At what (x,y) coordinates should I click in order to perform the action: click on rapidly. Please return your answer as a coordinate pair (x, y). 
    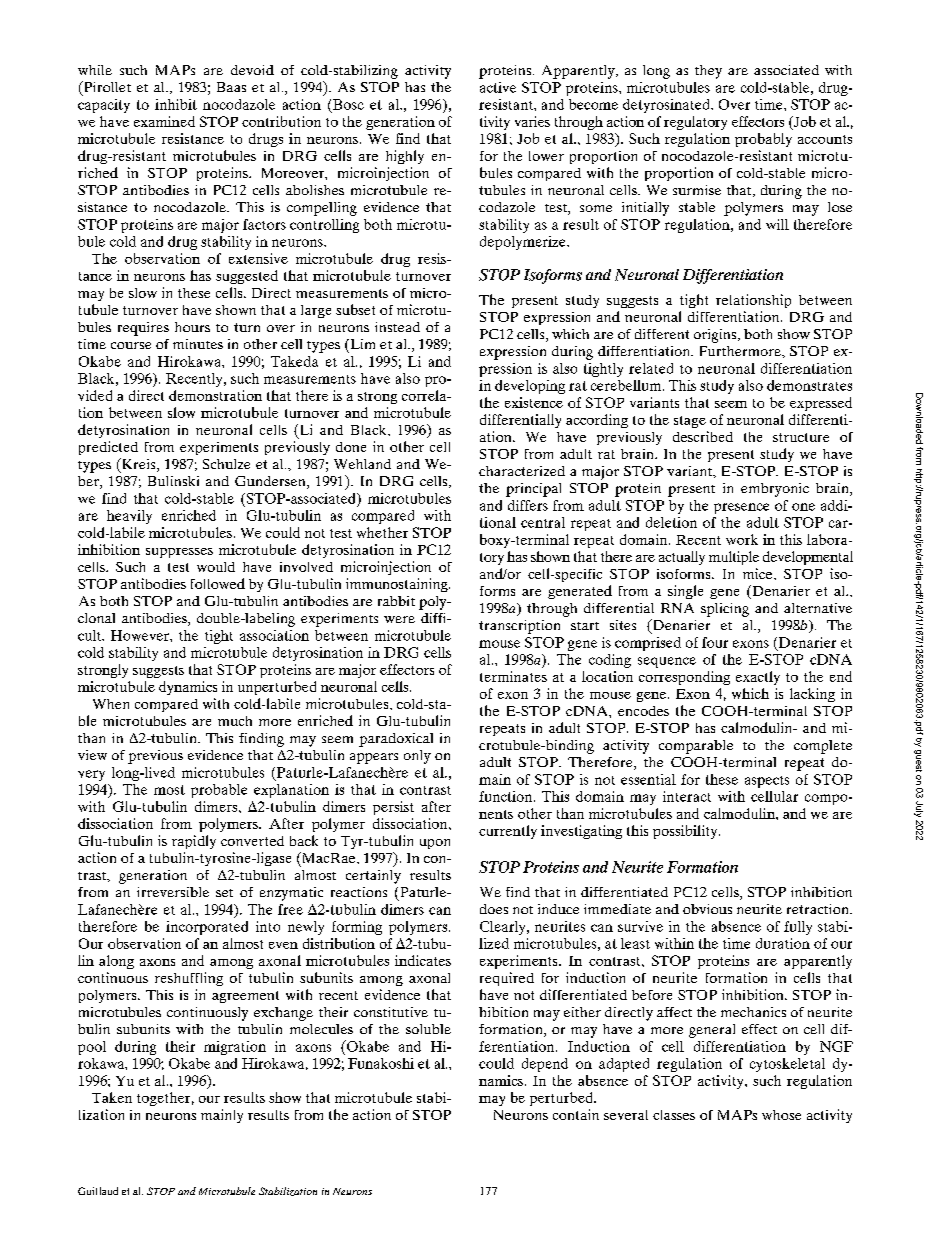
    Looking at the image, I should click on (194, 842).
